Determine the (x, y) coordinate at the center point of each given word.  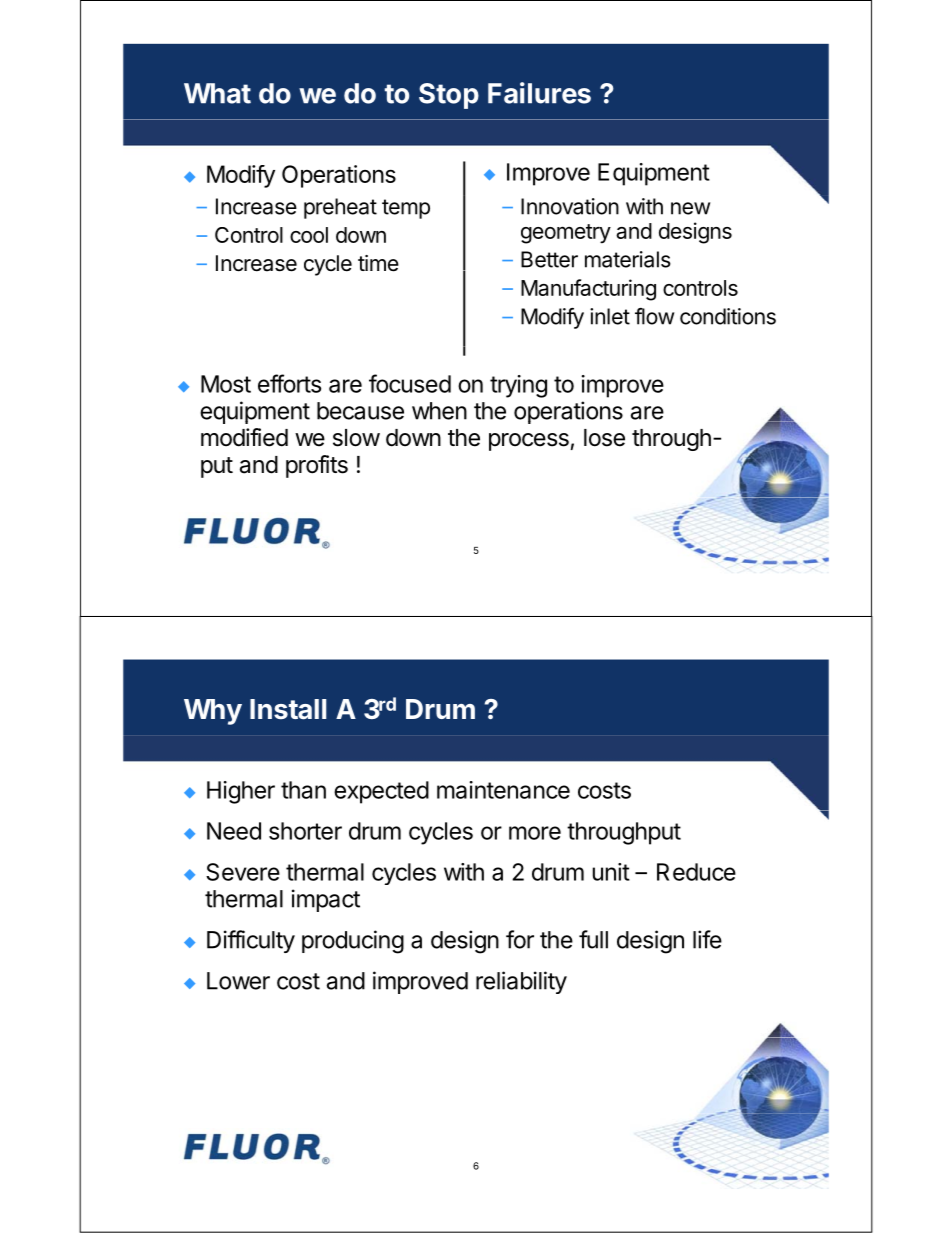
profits (317, 466)
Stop (449, 96)
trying (518, 386)
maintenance (503, 790)
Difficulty (251, 941)
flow (654, 316)
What (217, 93)
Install (288, 709)
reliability (521, 982)
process (529, 442)
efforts (289, 383)
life (707, 939)
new (690, 208)
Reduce (696, 872)
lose (604, 438)
